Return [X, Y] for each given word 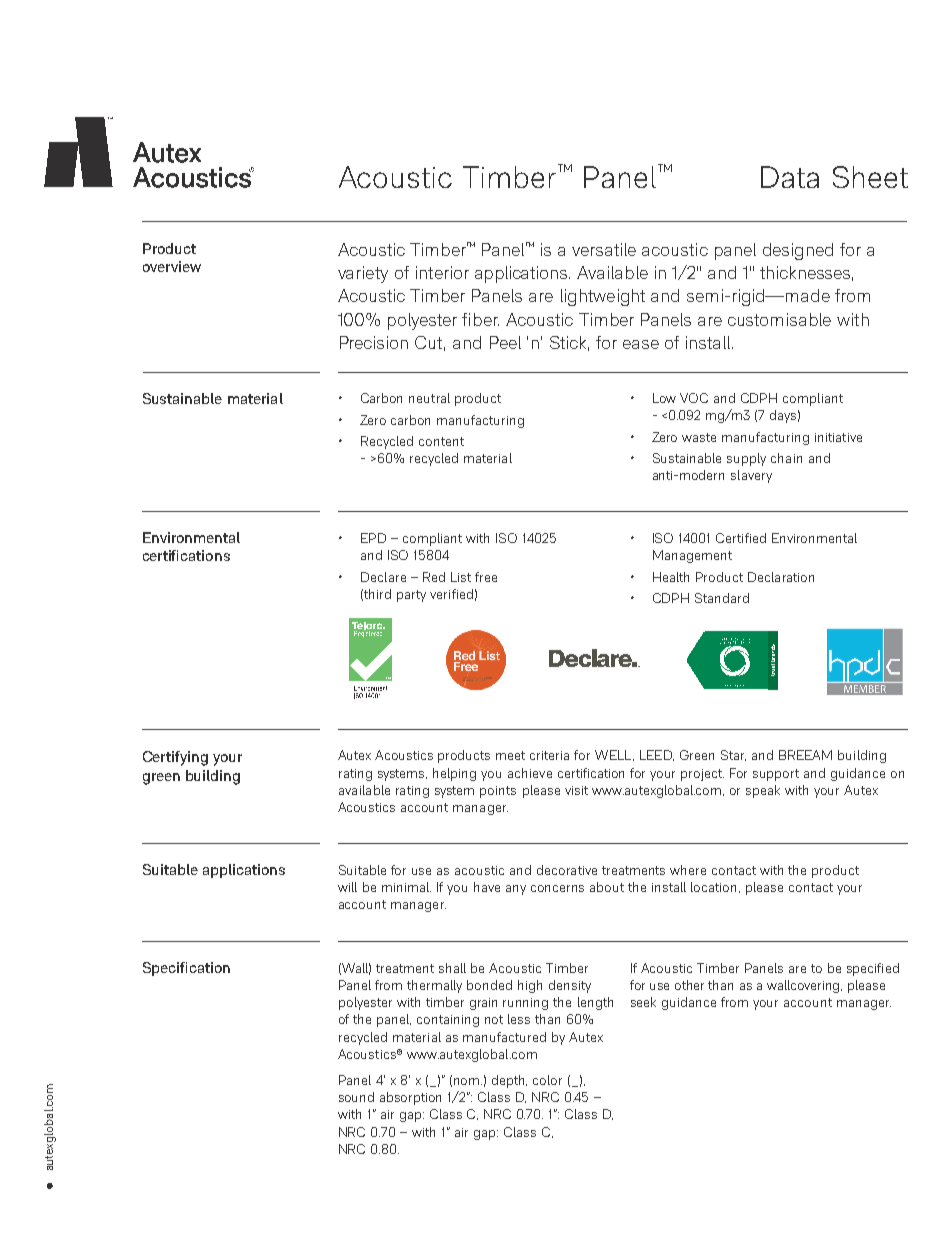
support [776, 775]
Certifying [175, 758]
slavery [751, 476]
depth [509, 1081]
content [441, 441]
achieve [530, 773]
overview [172, 266]
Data [790, 177]
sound [356, 1097]
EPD [373, 538]
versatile [604, 249]
